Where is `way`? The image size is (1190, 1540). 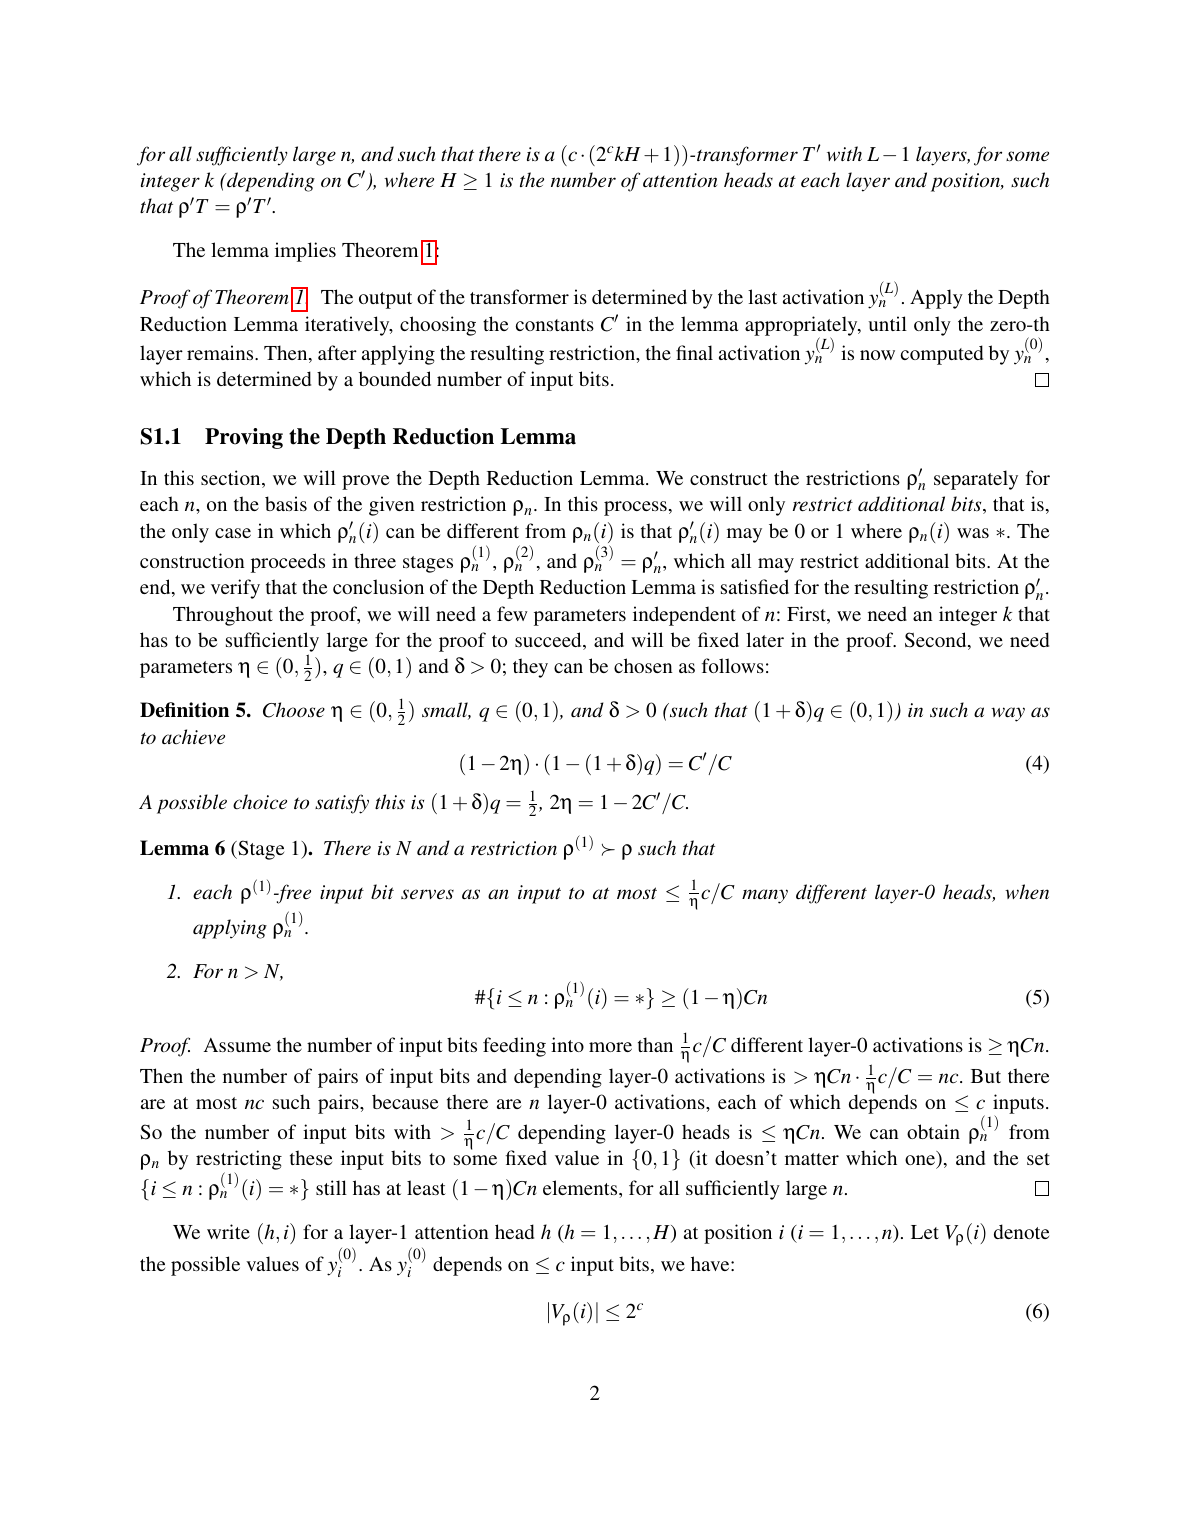
way is located at coordinates (1008, 714).
